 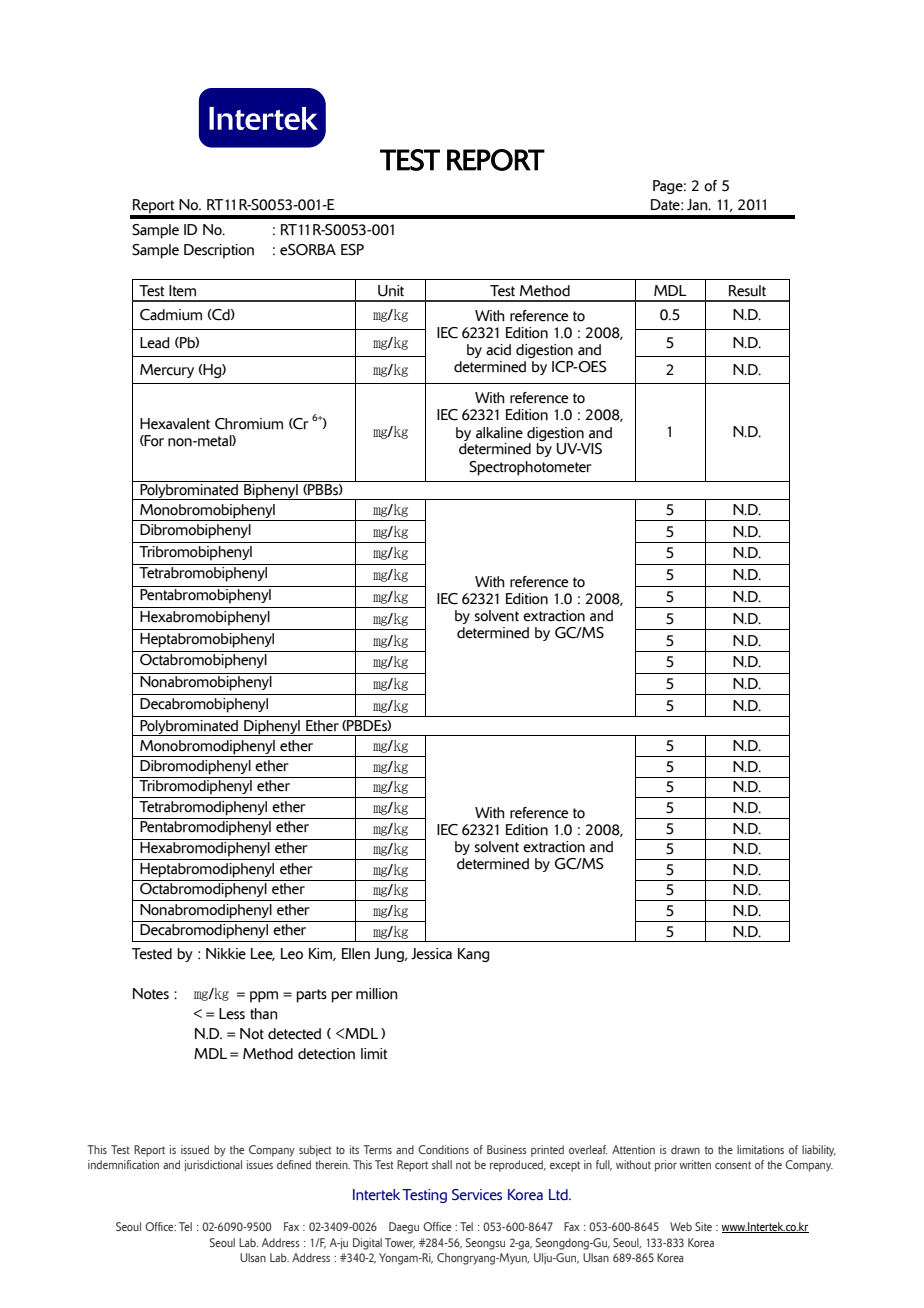 I want to click on Unit, so click(x=391, y=291).
